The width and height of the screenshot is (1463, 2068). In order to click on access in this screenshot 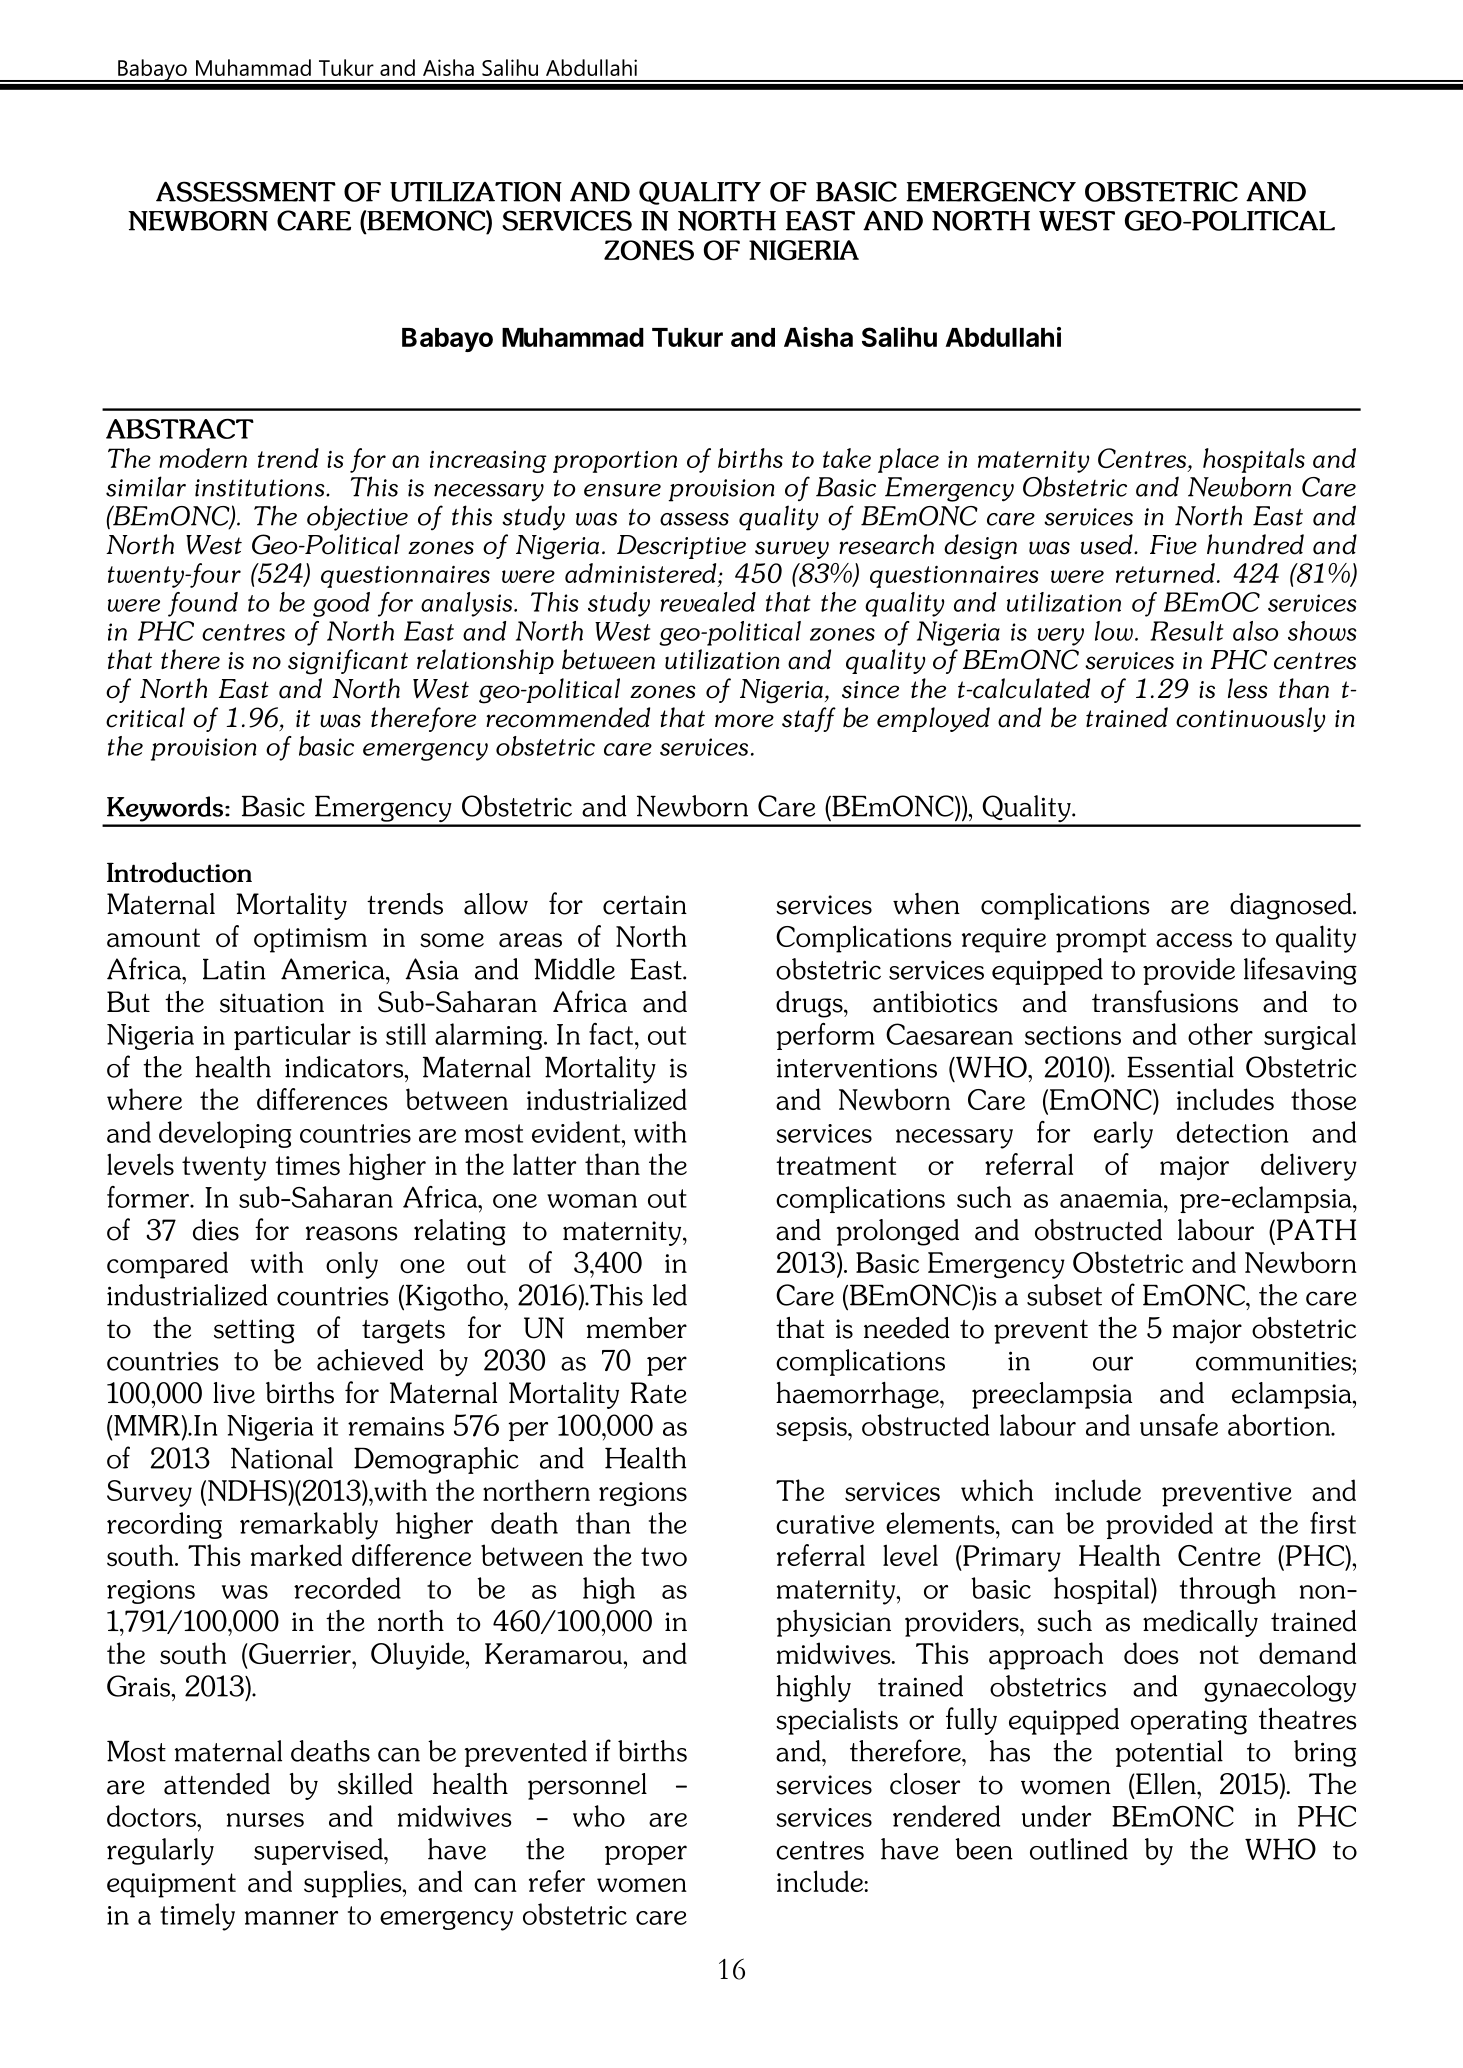, I will do `click(1194, 940)`.
